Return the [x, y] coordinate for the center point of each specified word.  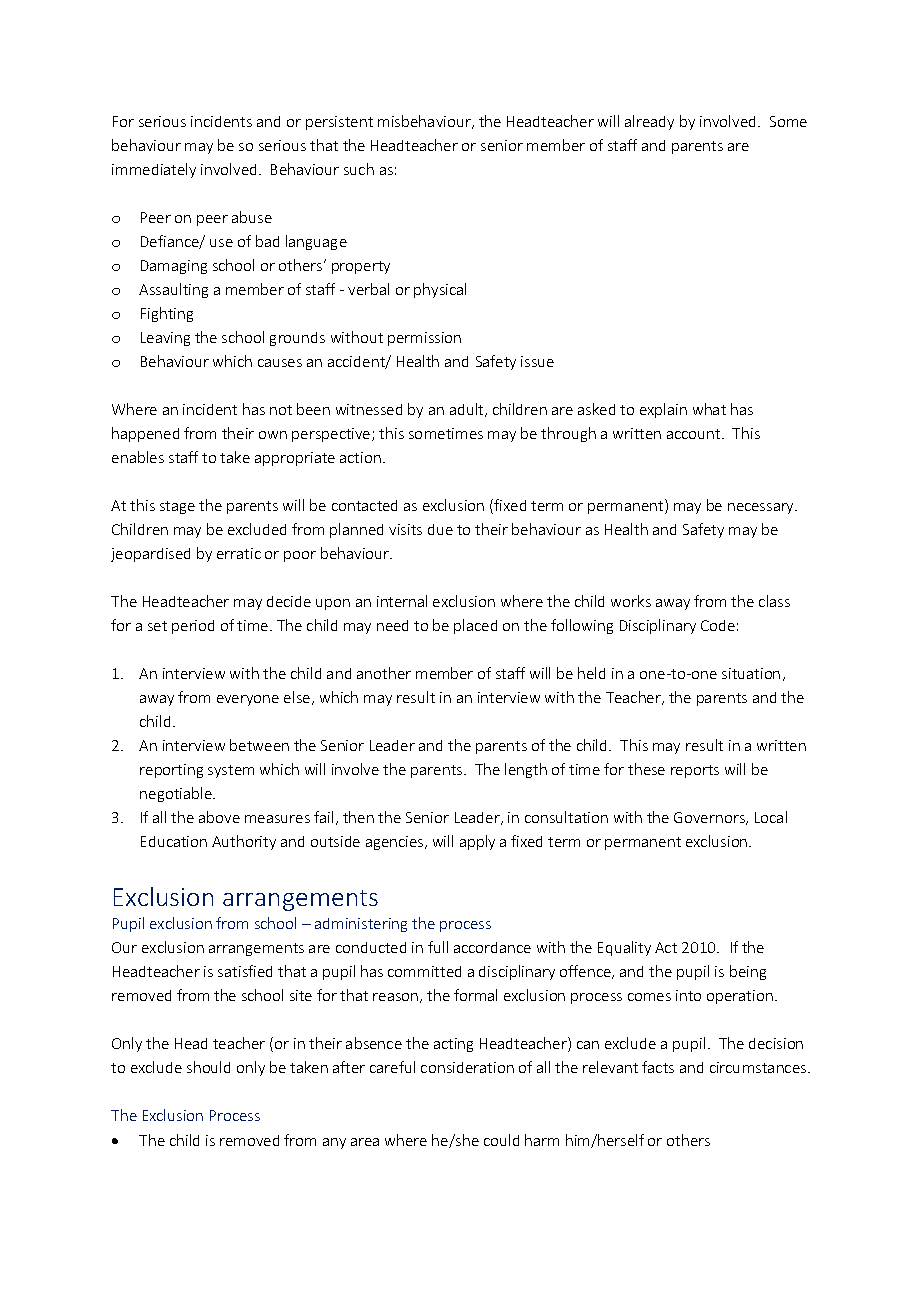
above [219, 817]
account [695, 434]
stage [177, 507]
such [359, 169]
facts [658, 1067]
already [649, 122]
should [208, 1067]
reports [695, 771]
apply [477, 842]
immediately [154, 170]
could [501, 1140]
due [440, 529]
